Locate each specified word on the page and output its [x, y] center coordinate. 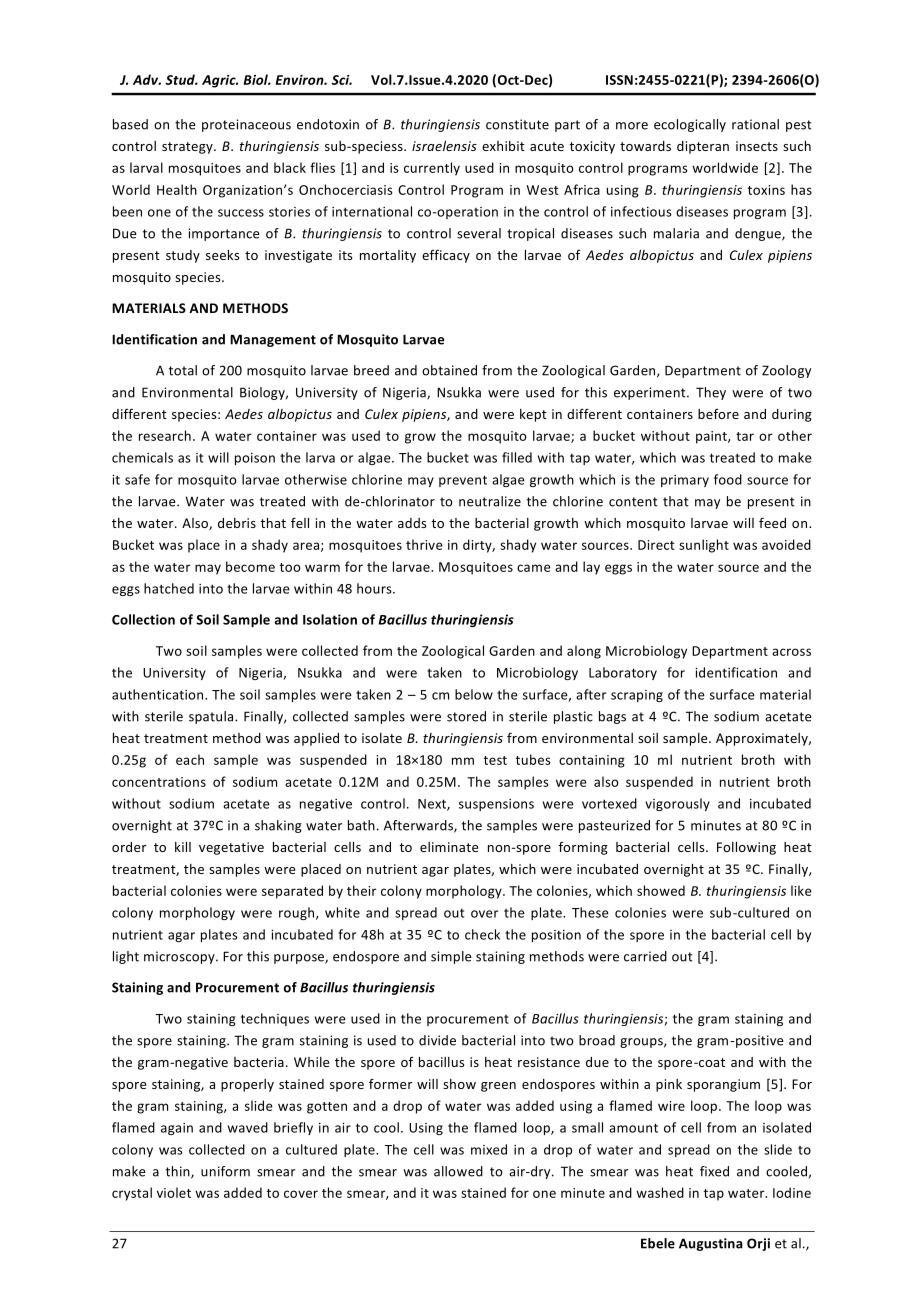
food [728, 479]
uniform [225, 1171]
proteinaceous [246, 125]
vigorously [677, 804]
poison [255, 459]
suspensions [496, 805]
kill [183, 847]
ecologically [690, 125]
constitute [517, 124]
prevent [463, 481]
